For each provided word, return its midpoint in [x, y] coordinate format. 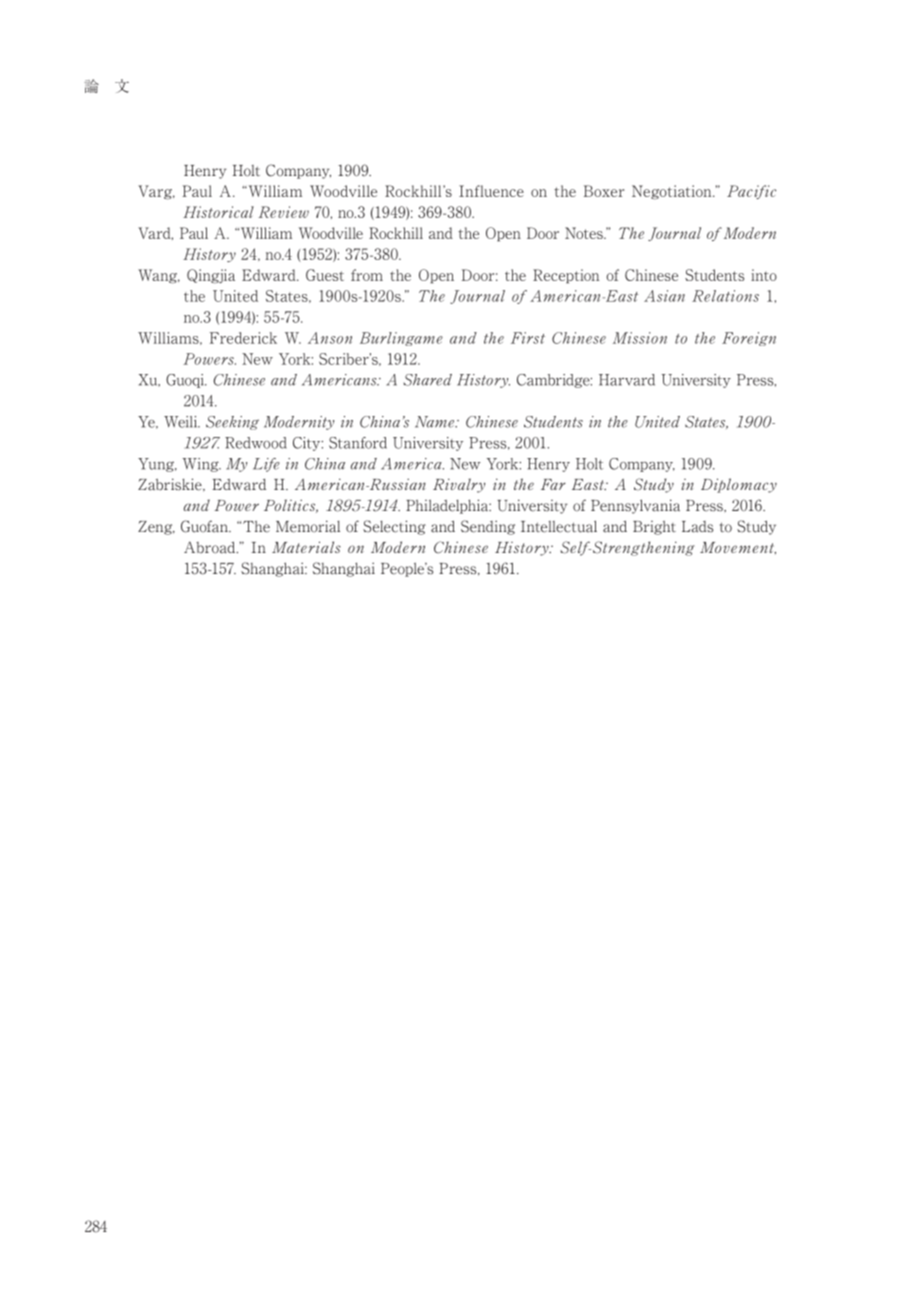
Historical [218, 212]
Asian [664, 296]
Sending [488, 527]
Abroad [211, 547]
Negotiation [673, 192]
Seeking [232, 423]
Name [436, 422]
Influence [491, 191]
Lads [697, 527]
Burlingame [401, 339]
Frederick [243, 338]
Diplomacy [739, 485]
